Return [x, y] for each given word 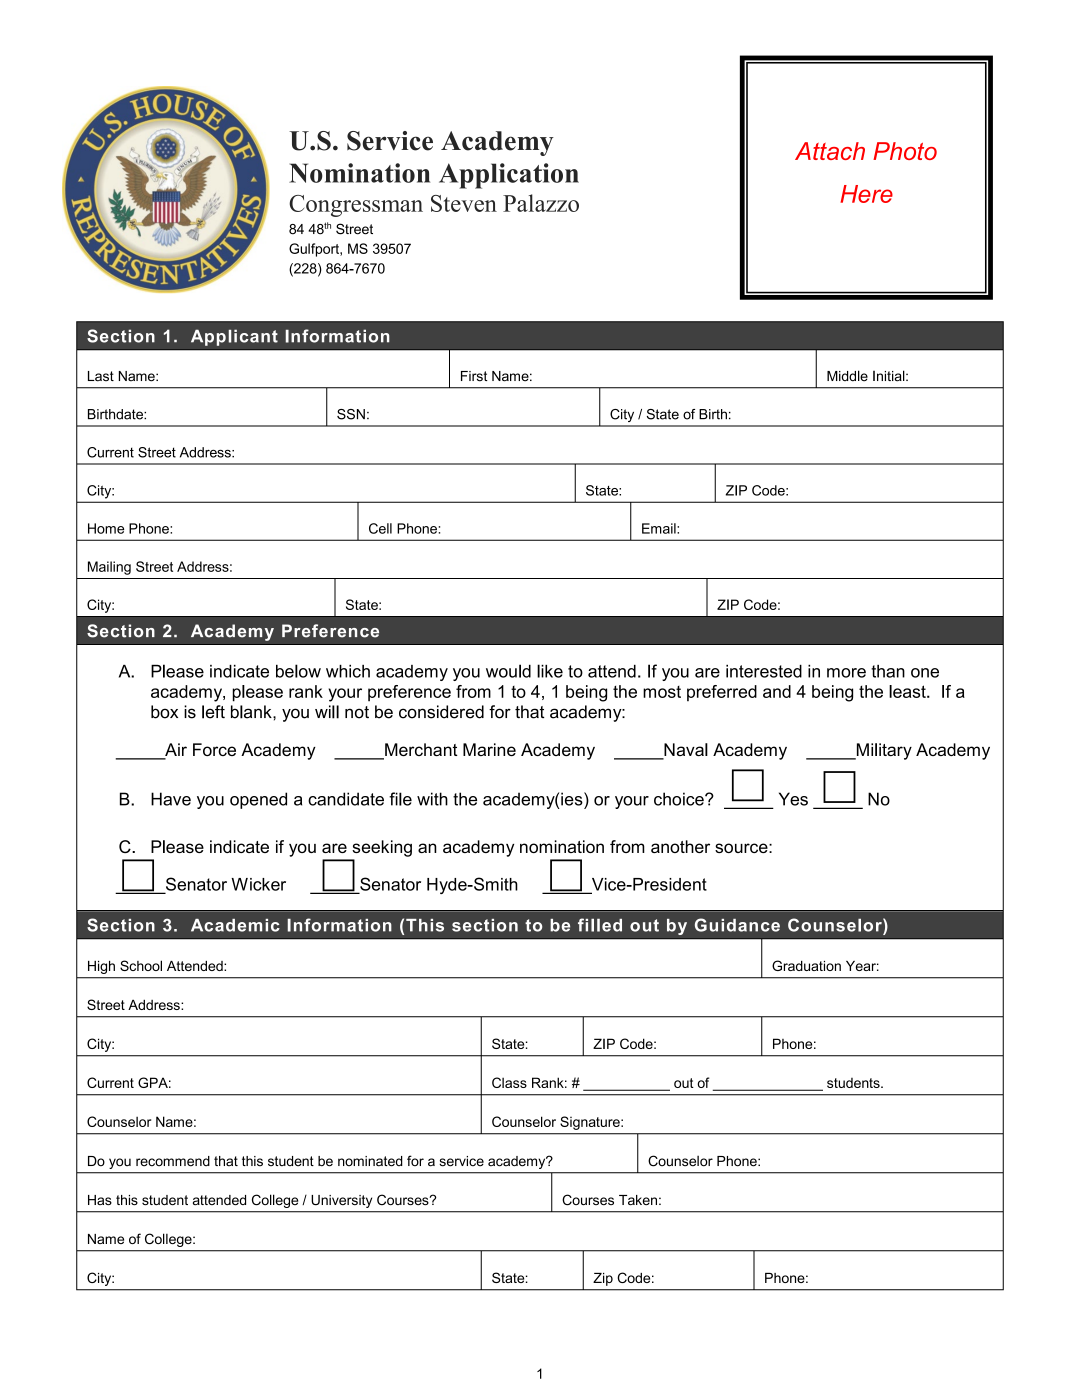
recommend [173, 1161]
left [213, 712]
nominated [370, 1161]
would [508, 671]
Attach [830, 151]
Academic [235, 925]
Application [509, 176]
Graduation [806, 965]
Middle [847, 376]
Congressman [356, 206]
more [846, 673]
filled [600, 925]
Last [101, 376]
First [474, 376]
